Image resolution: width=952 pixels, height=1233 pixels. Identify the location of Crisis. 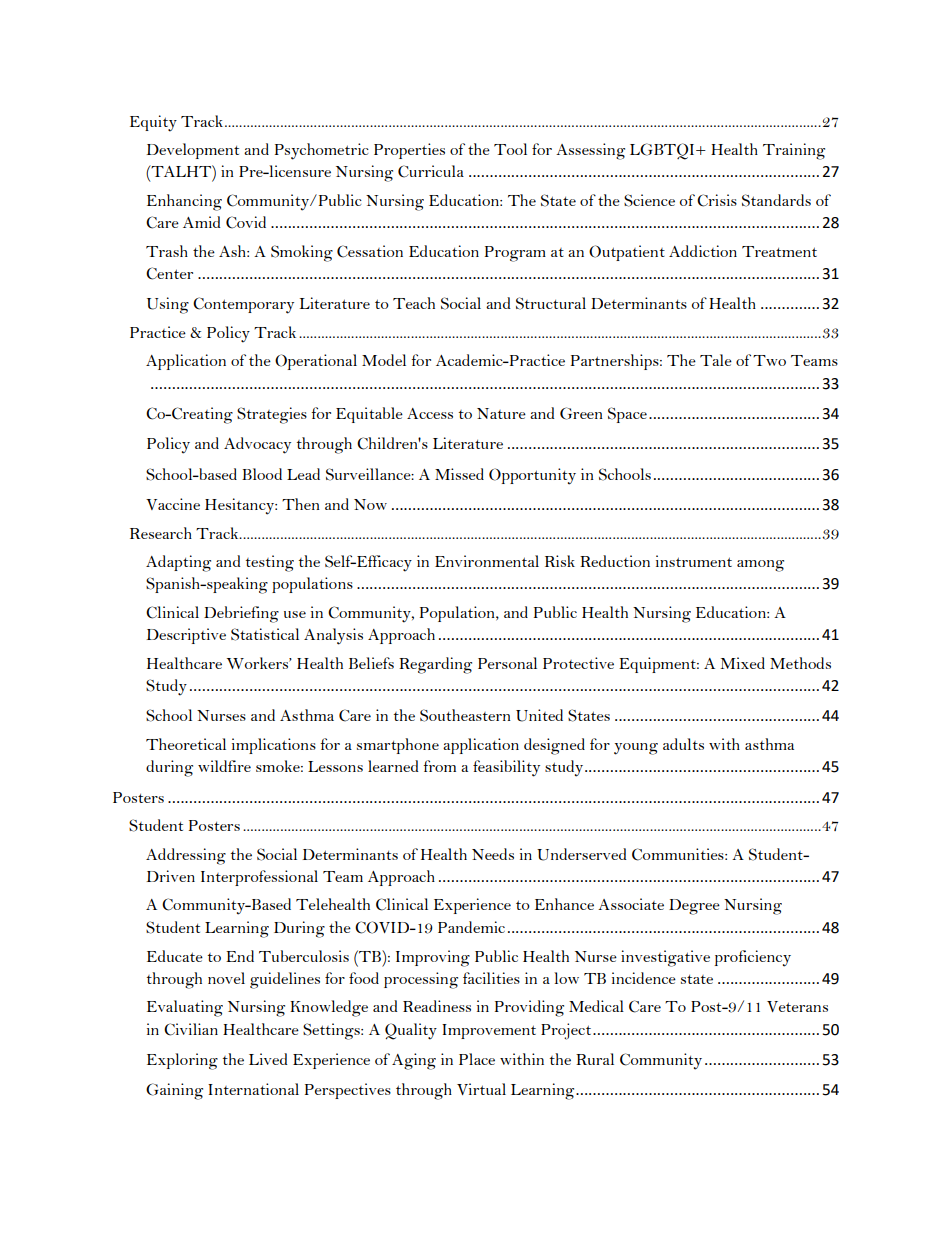
(717, 200).
